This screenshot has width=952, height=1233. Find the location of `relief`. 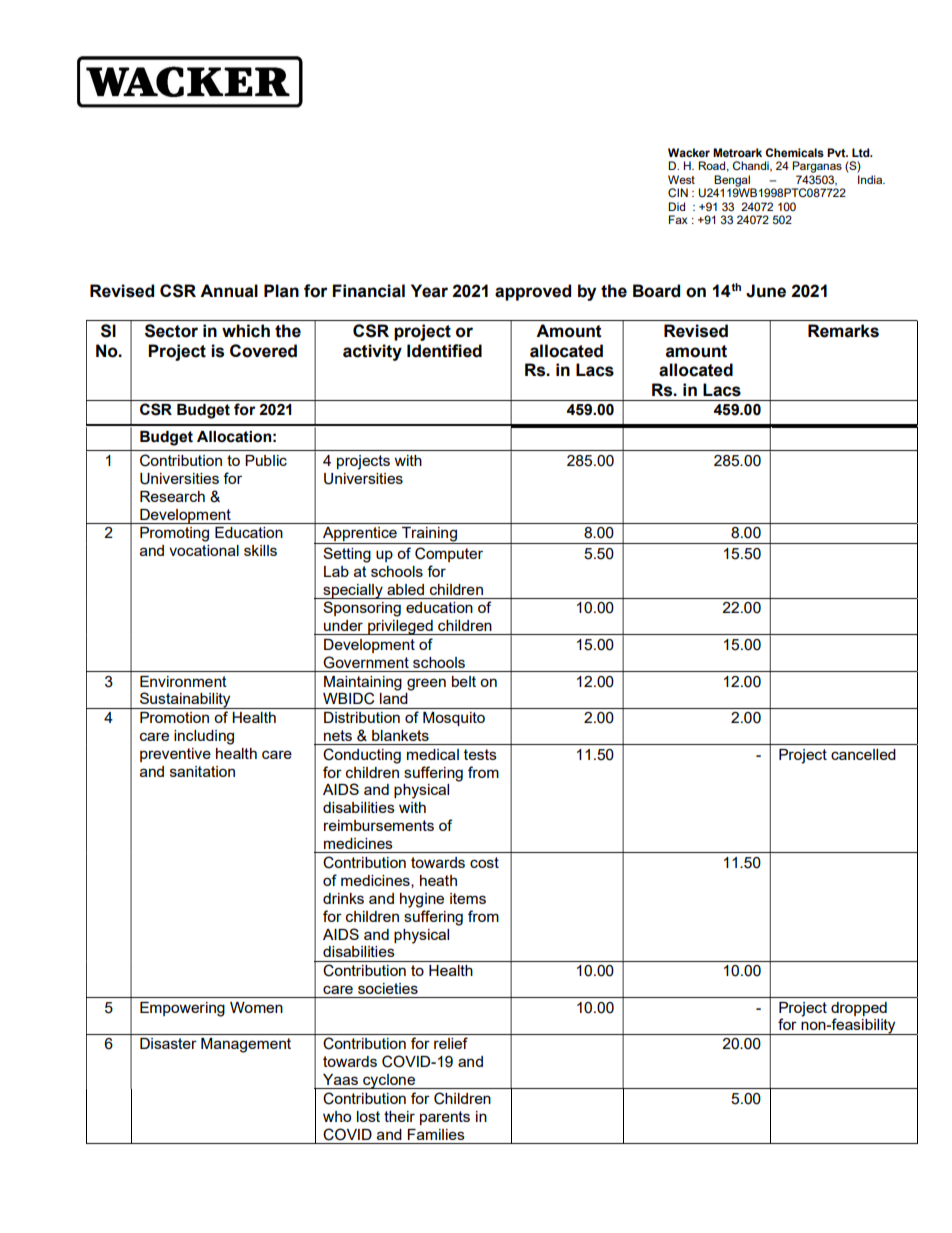

relief is located at coordinates (451, 1043).
